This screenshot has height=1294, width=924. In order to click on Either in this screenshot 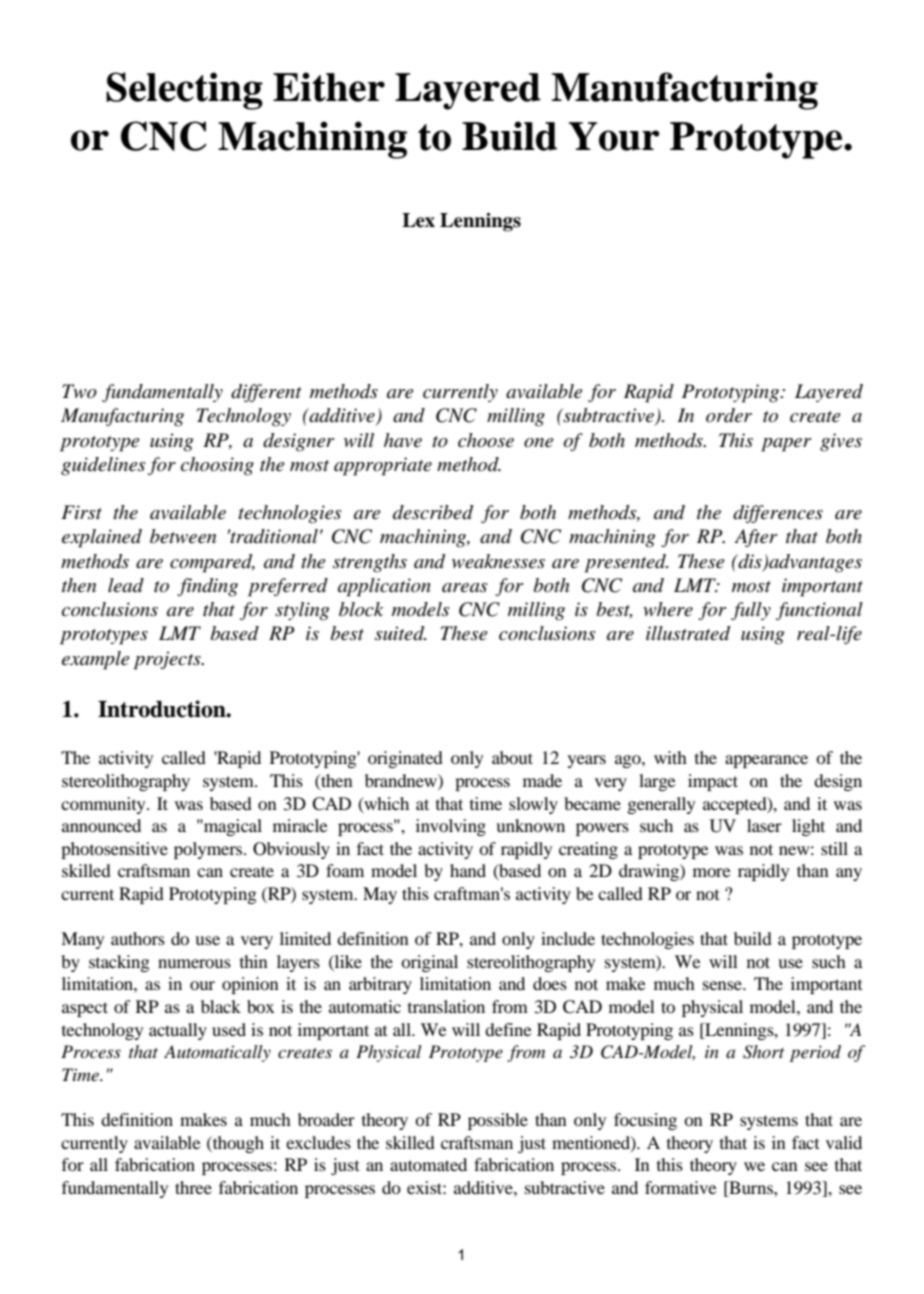, I will do `click(329, 87)`.
